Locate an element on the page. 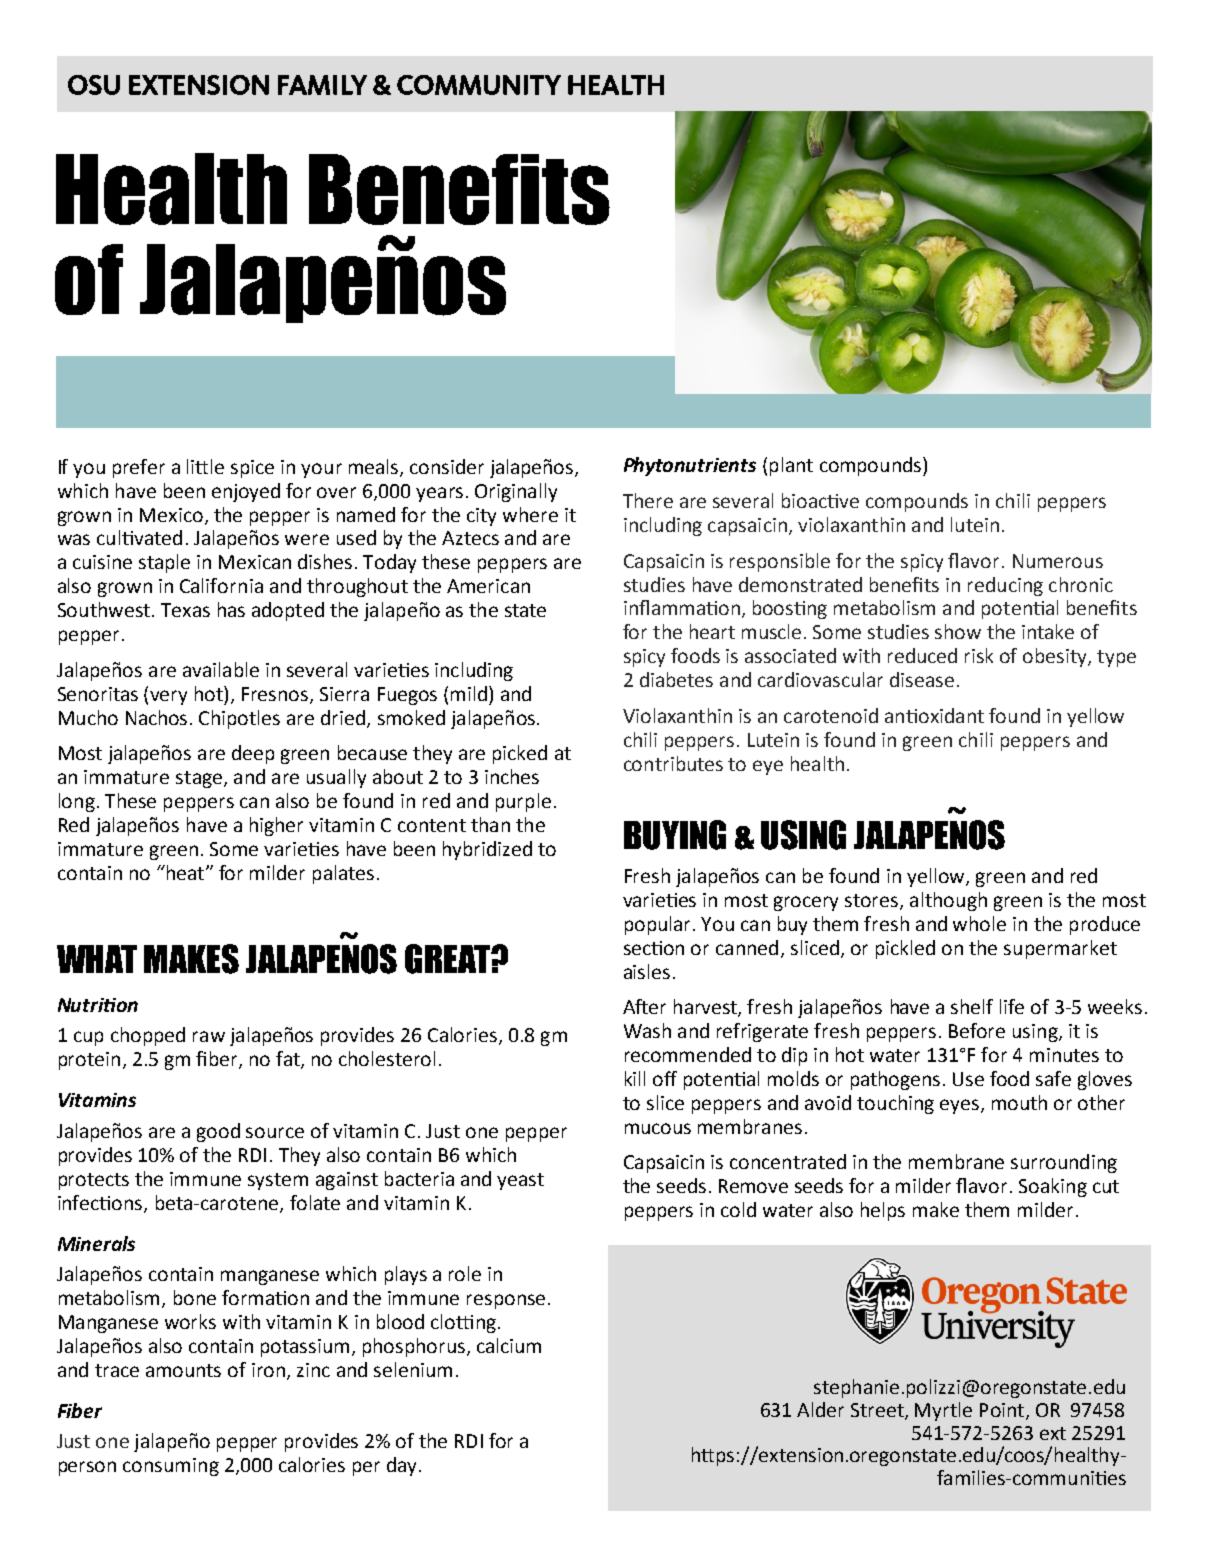  consuming is located at coordinates (171, 1467).
